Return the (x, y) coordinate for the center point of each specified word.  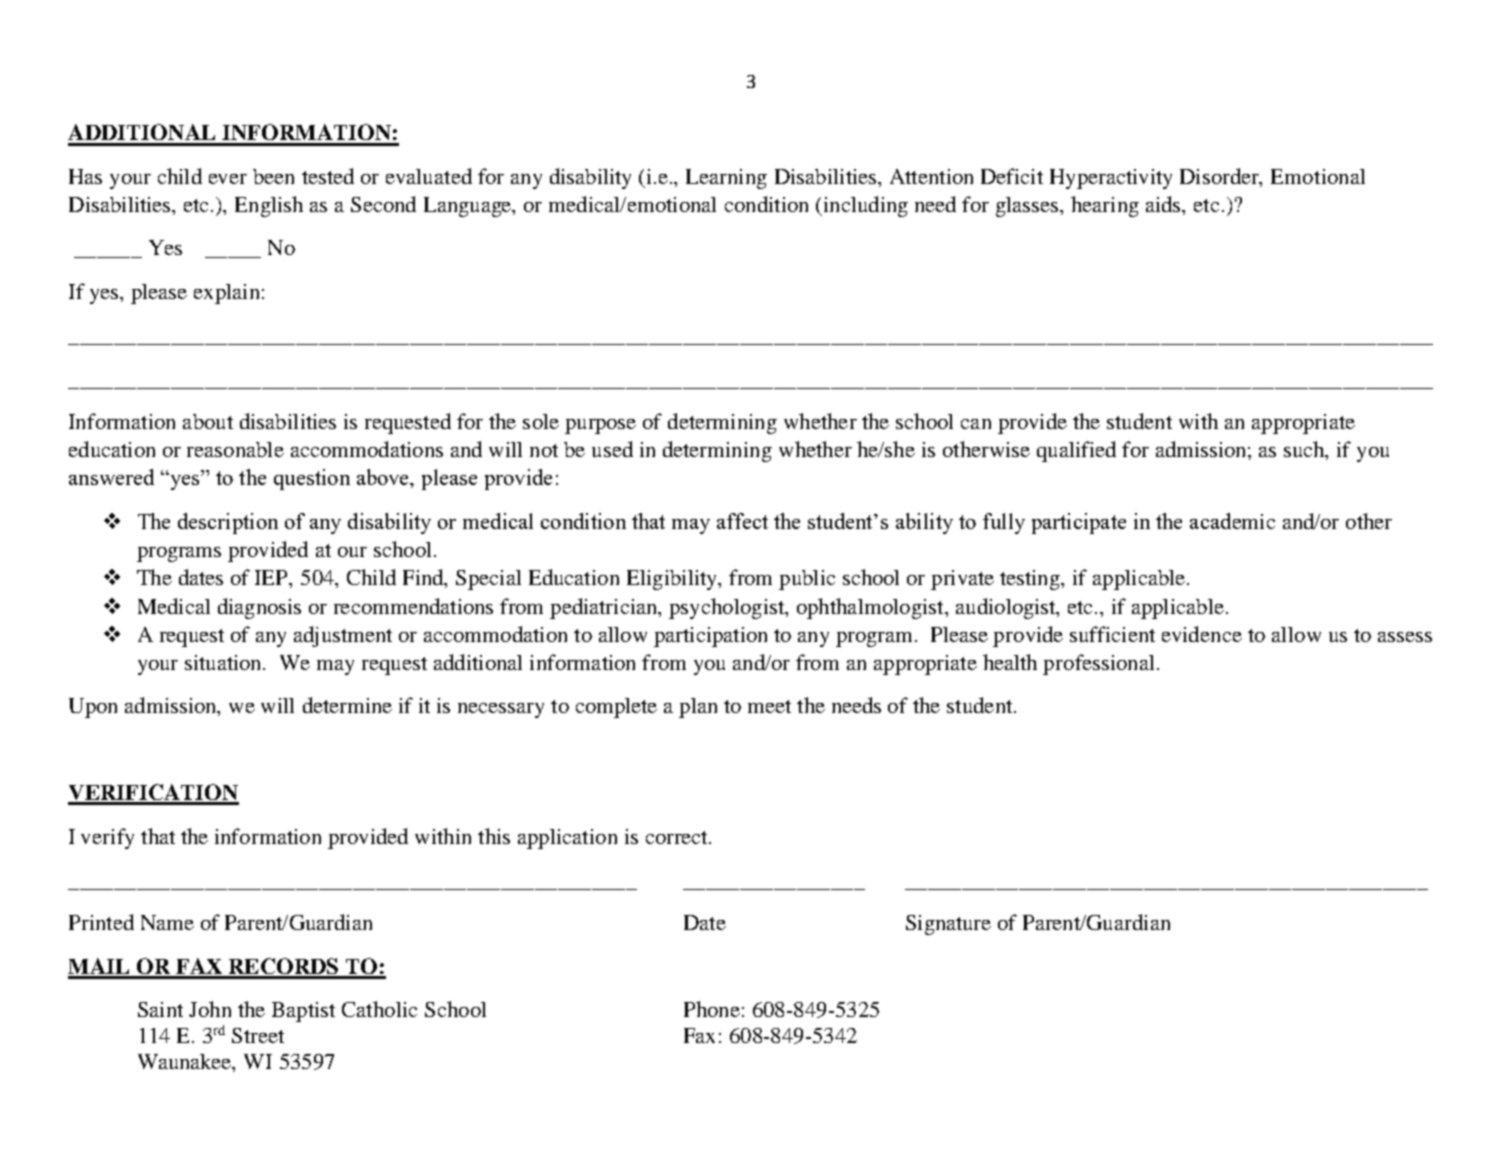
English (269, 206)
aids (1164, 204)
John (210, 1009)
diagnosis (259, 608)
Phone (712, 1009)
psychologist (728, 608)
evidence (1202, 634)
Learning (726, 179)
